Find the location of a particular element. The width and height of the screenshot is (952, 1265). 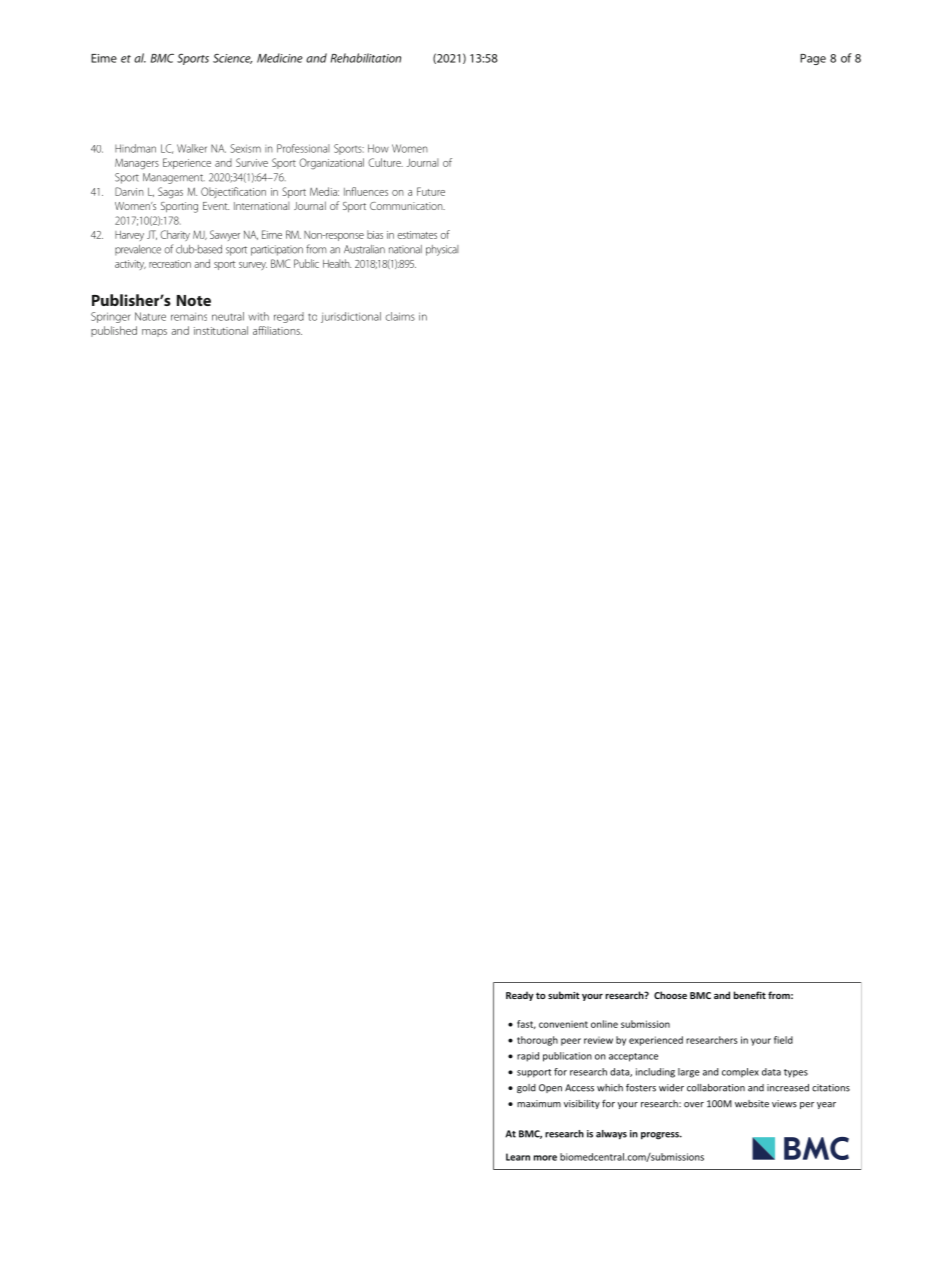

Page is located at coordinates (813, 59).
